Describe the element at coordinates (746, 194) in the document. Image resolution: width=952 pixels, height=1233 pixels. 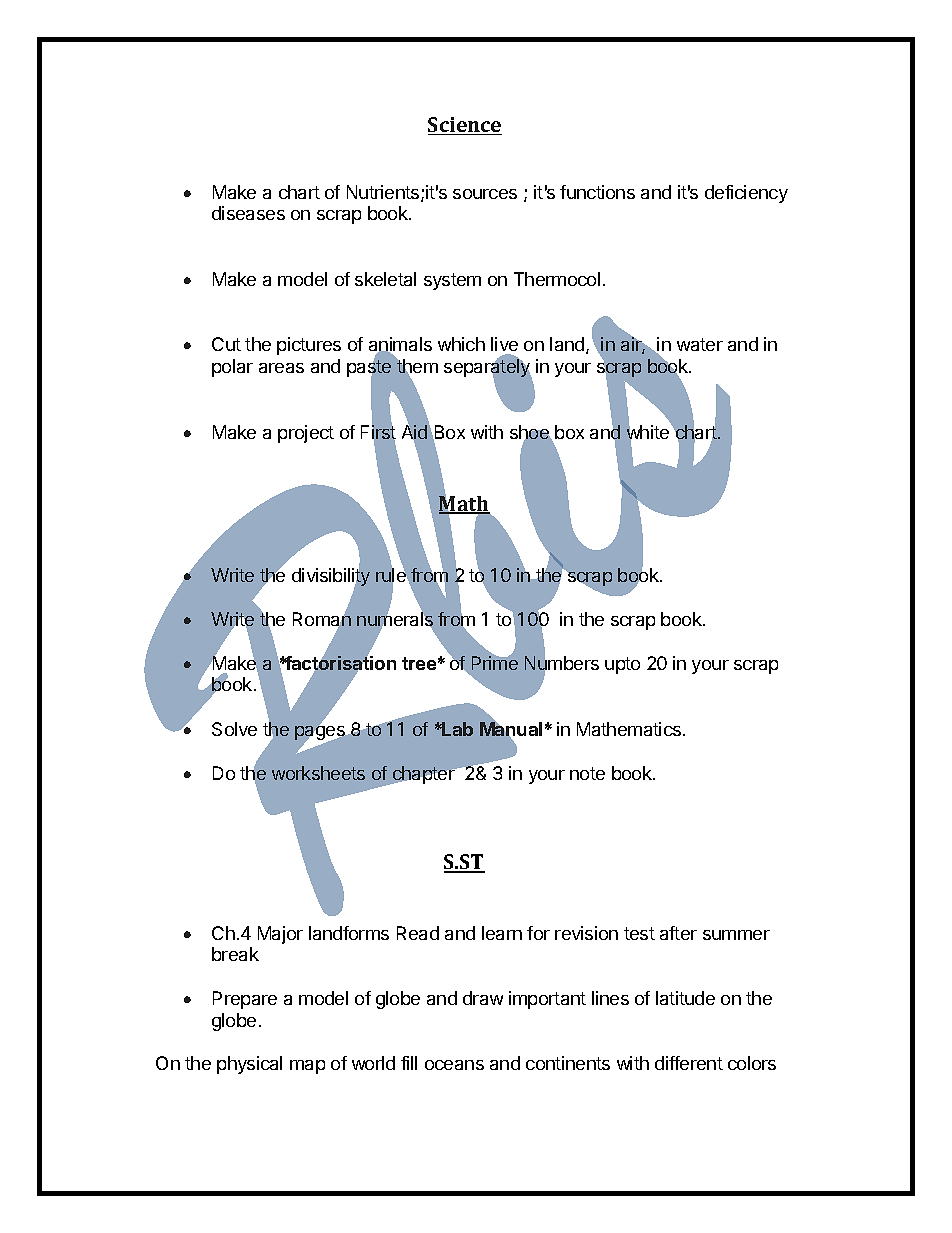
I see `deficiency` at that location.
